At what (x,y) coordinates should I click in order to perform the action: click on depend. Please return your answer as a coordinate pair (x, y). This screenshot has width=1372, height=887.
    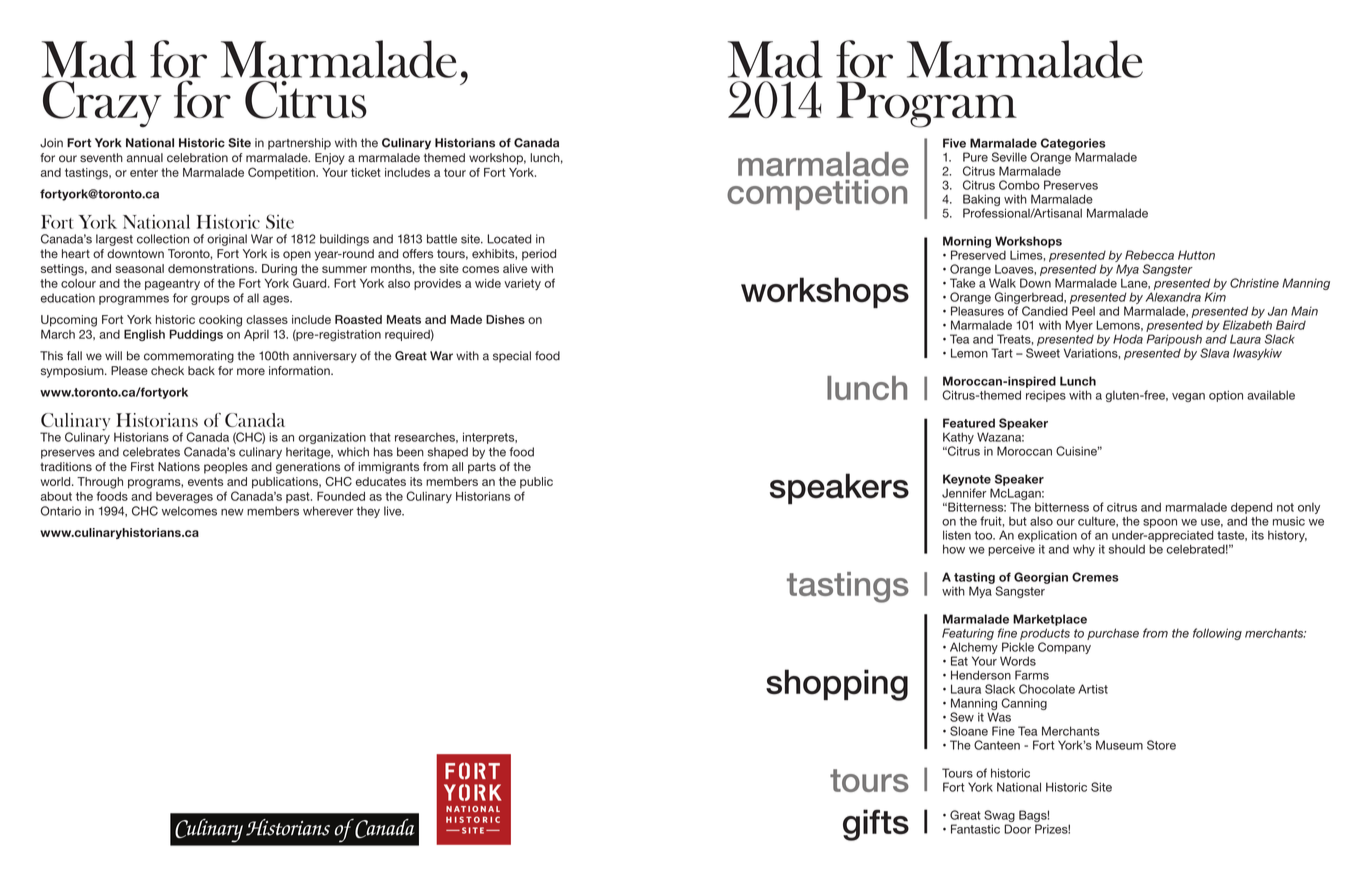
    Looking at the image, I should click on (1251, 508).
